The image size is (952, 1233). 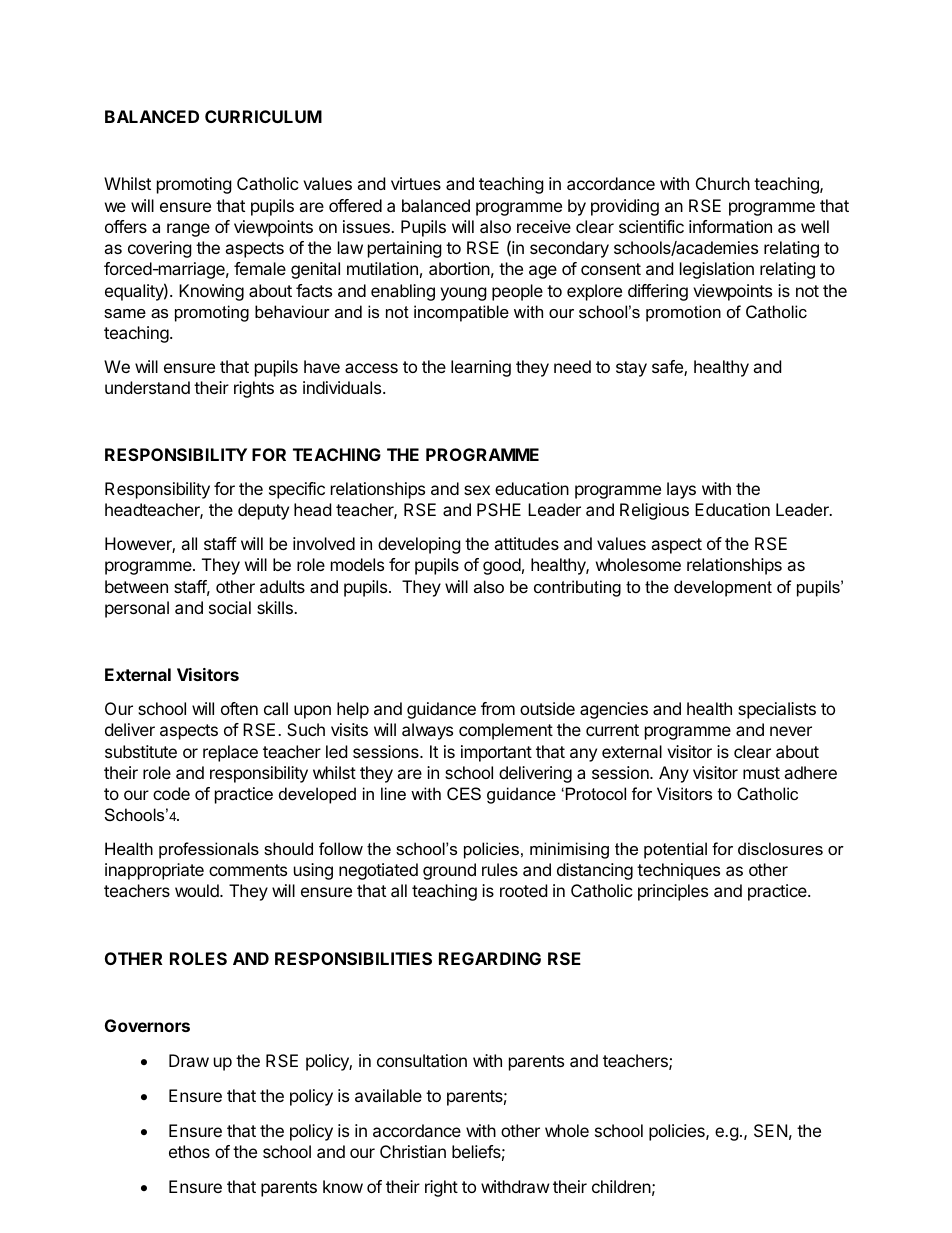 What do you see at coordinates (499, 509) in the document?
I see `PSHE` at bounding box center [499, 509].
